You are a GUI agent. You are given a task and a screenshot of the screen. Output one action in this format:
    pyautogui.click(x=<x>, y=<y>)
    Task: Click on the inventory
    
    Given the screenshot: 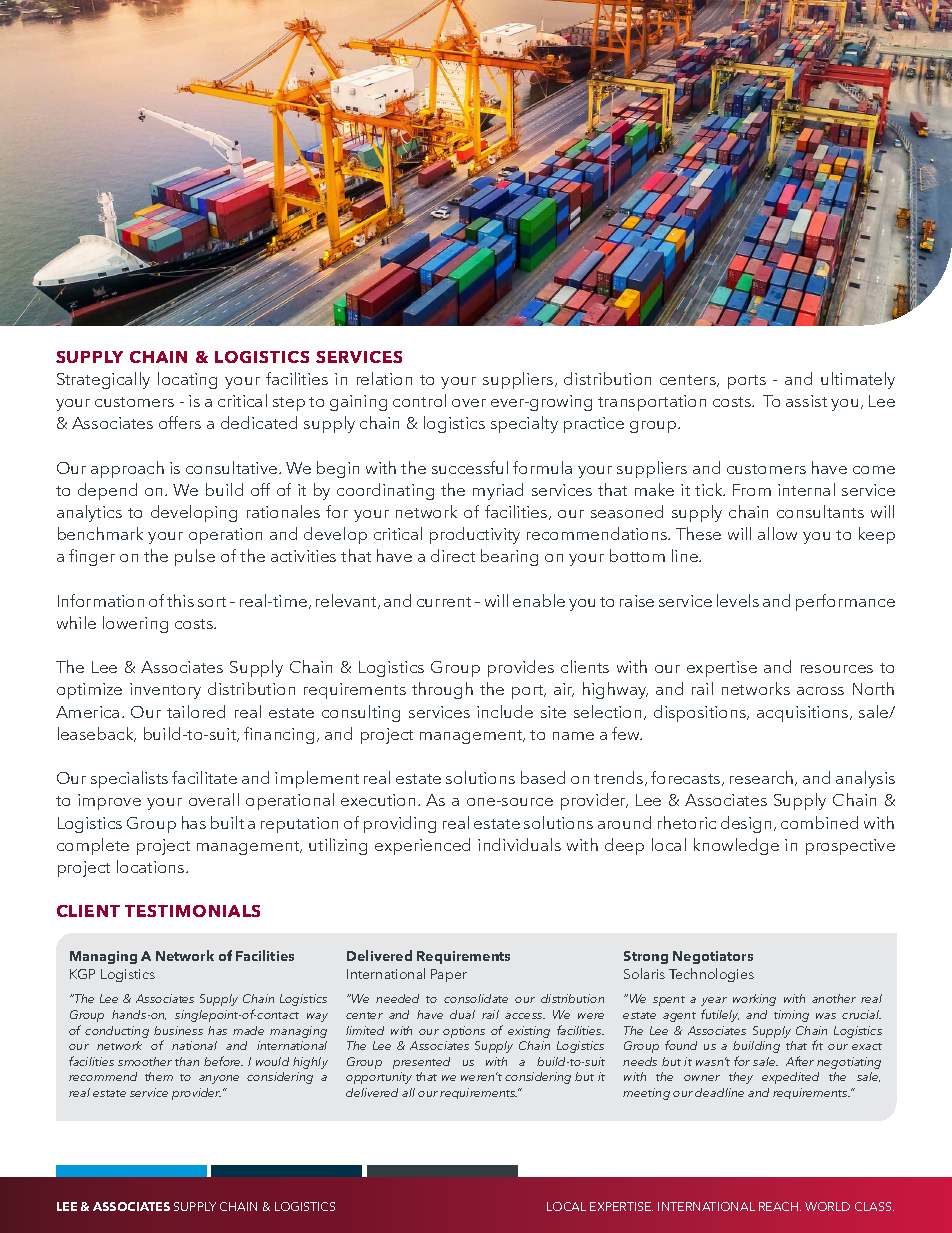 What is the action you would take?
    pyautogui.click(x=165, y=691)
